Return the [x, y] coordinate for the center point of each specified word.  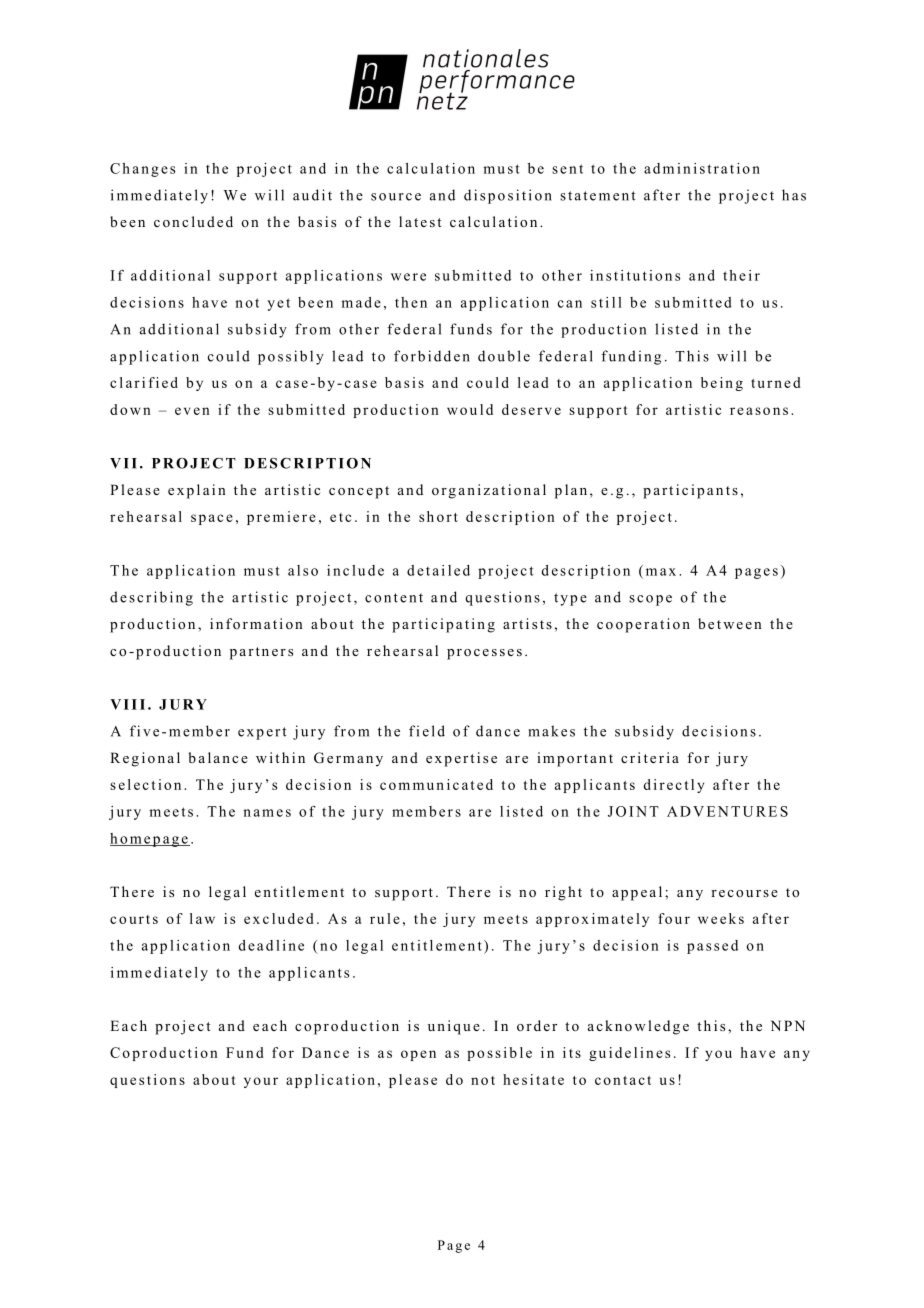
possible [499, 1054]
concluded [193, 221]
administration [702, 168]
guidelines [629, 1054]
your [261, 1082]
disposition [508, 196]
